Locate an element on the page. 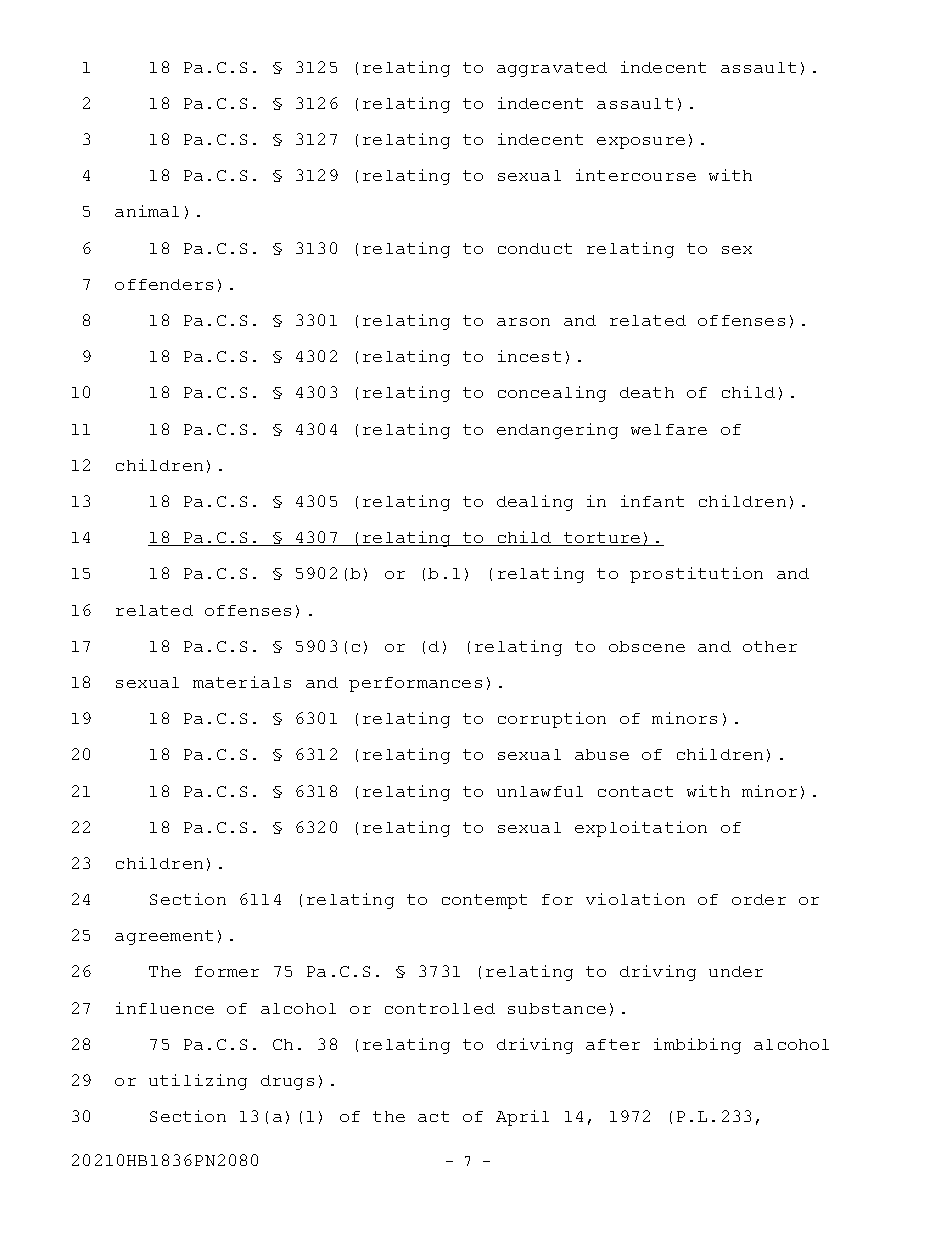 This document has height=1233, width=952. animal is located at coordinates (147, 211).
